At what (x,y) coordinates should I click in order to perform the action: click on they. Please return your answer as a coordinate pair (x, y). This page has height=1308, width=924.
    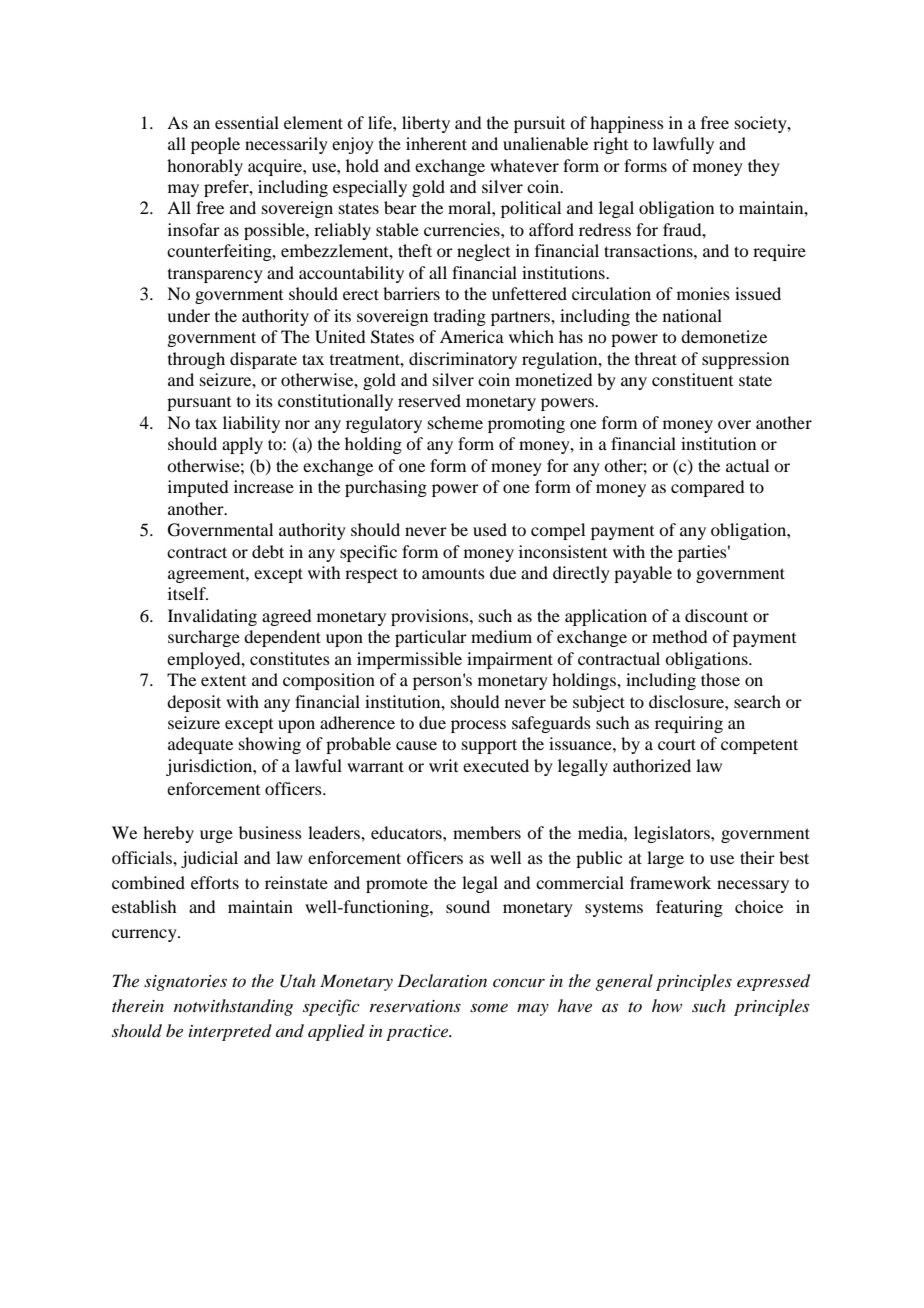
    Looking at the image, I should click on (764, 167).
